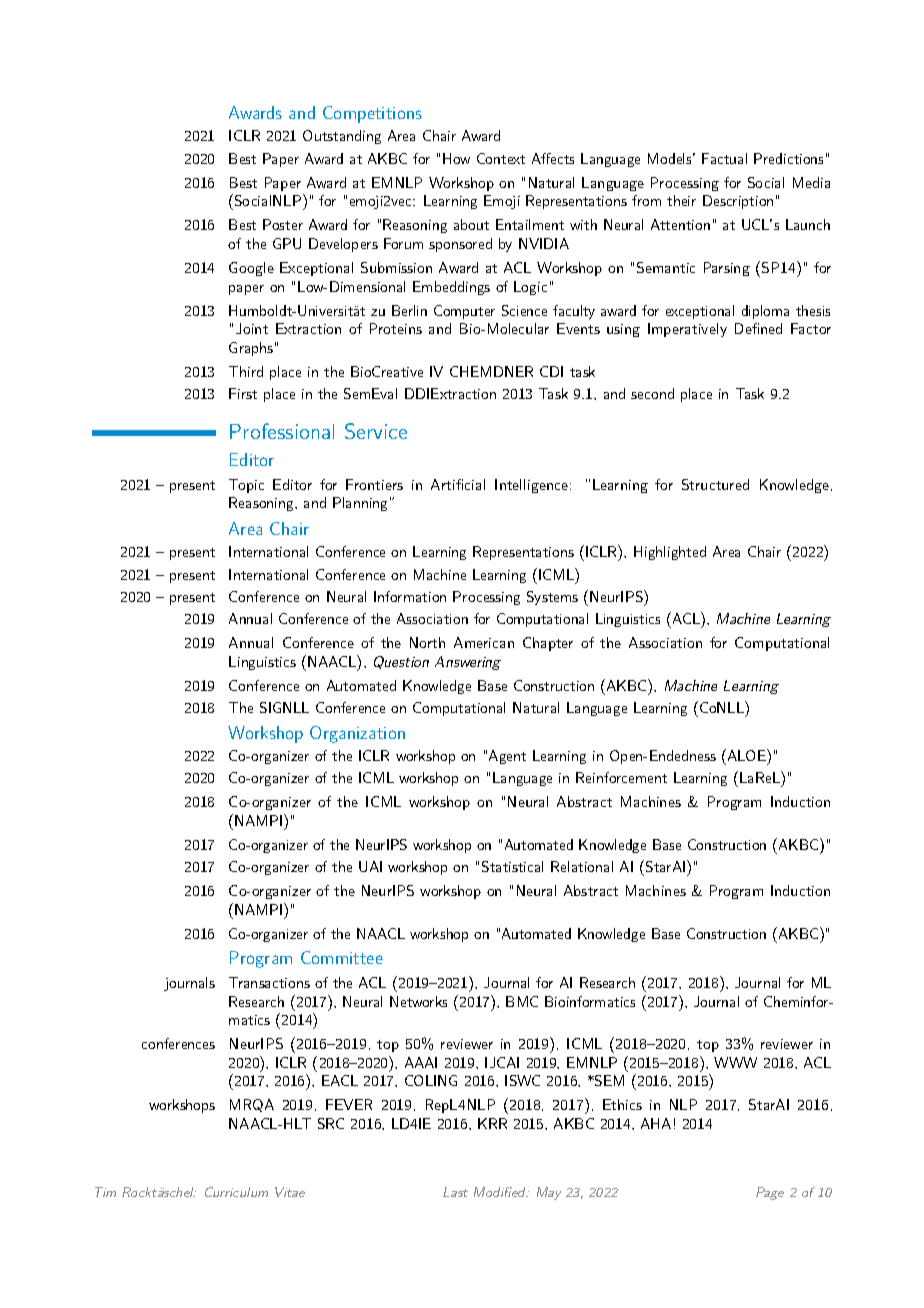 This screenshot has width=924, height=1308. I want to click on Poster, so click(283, 224).
